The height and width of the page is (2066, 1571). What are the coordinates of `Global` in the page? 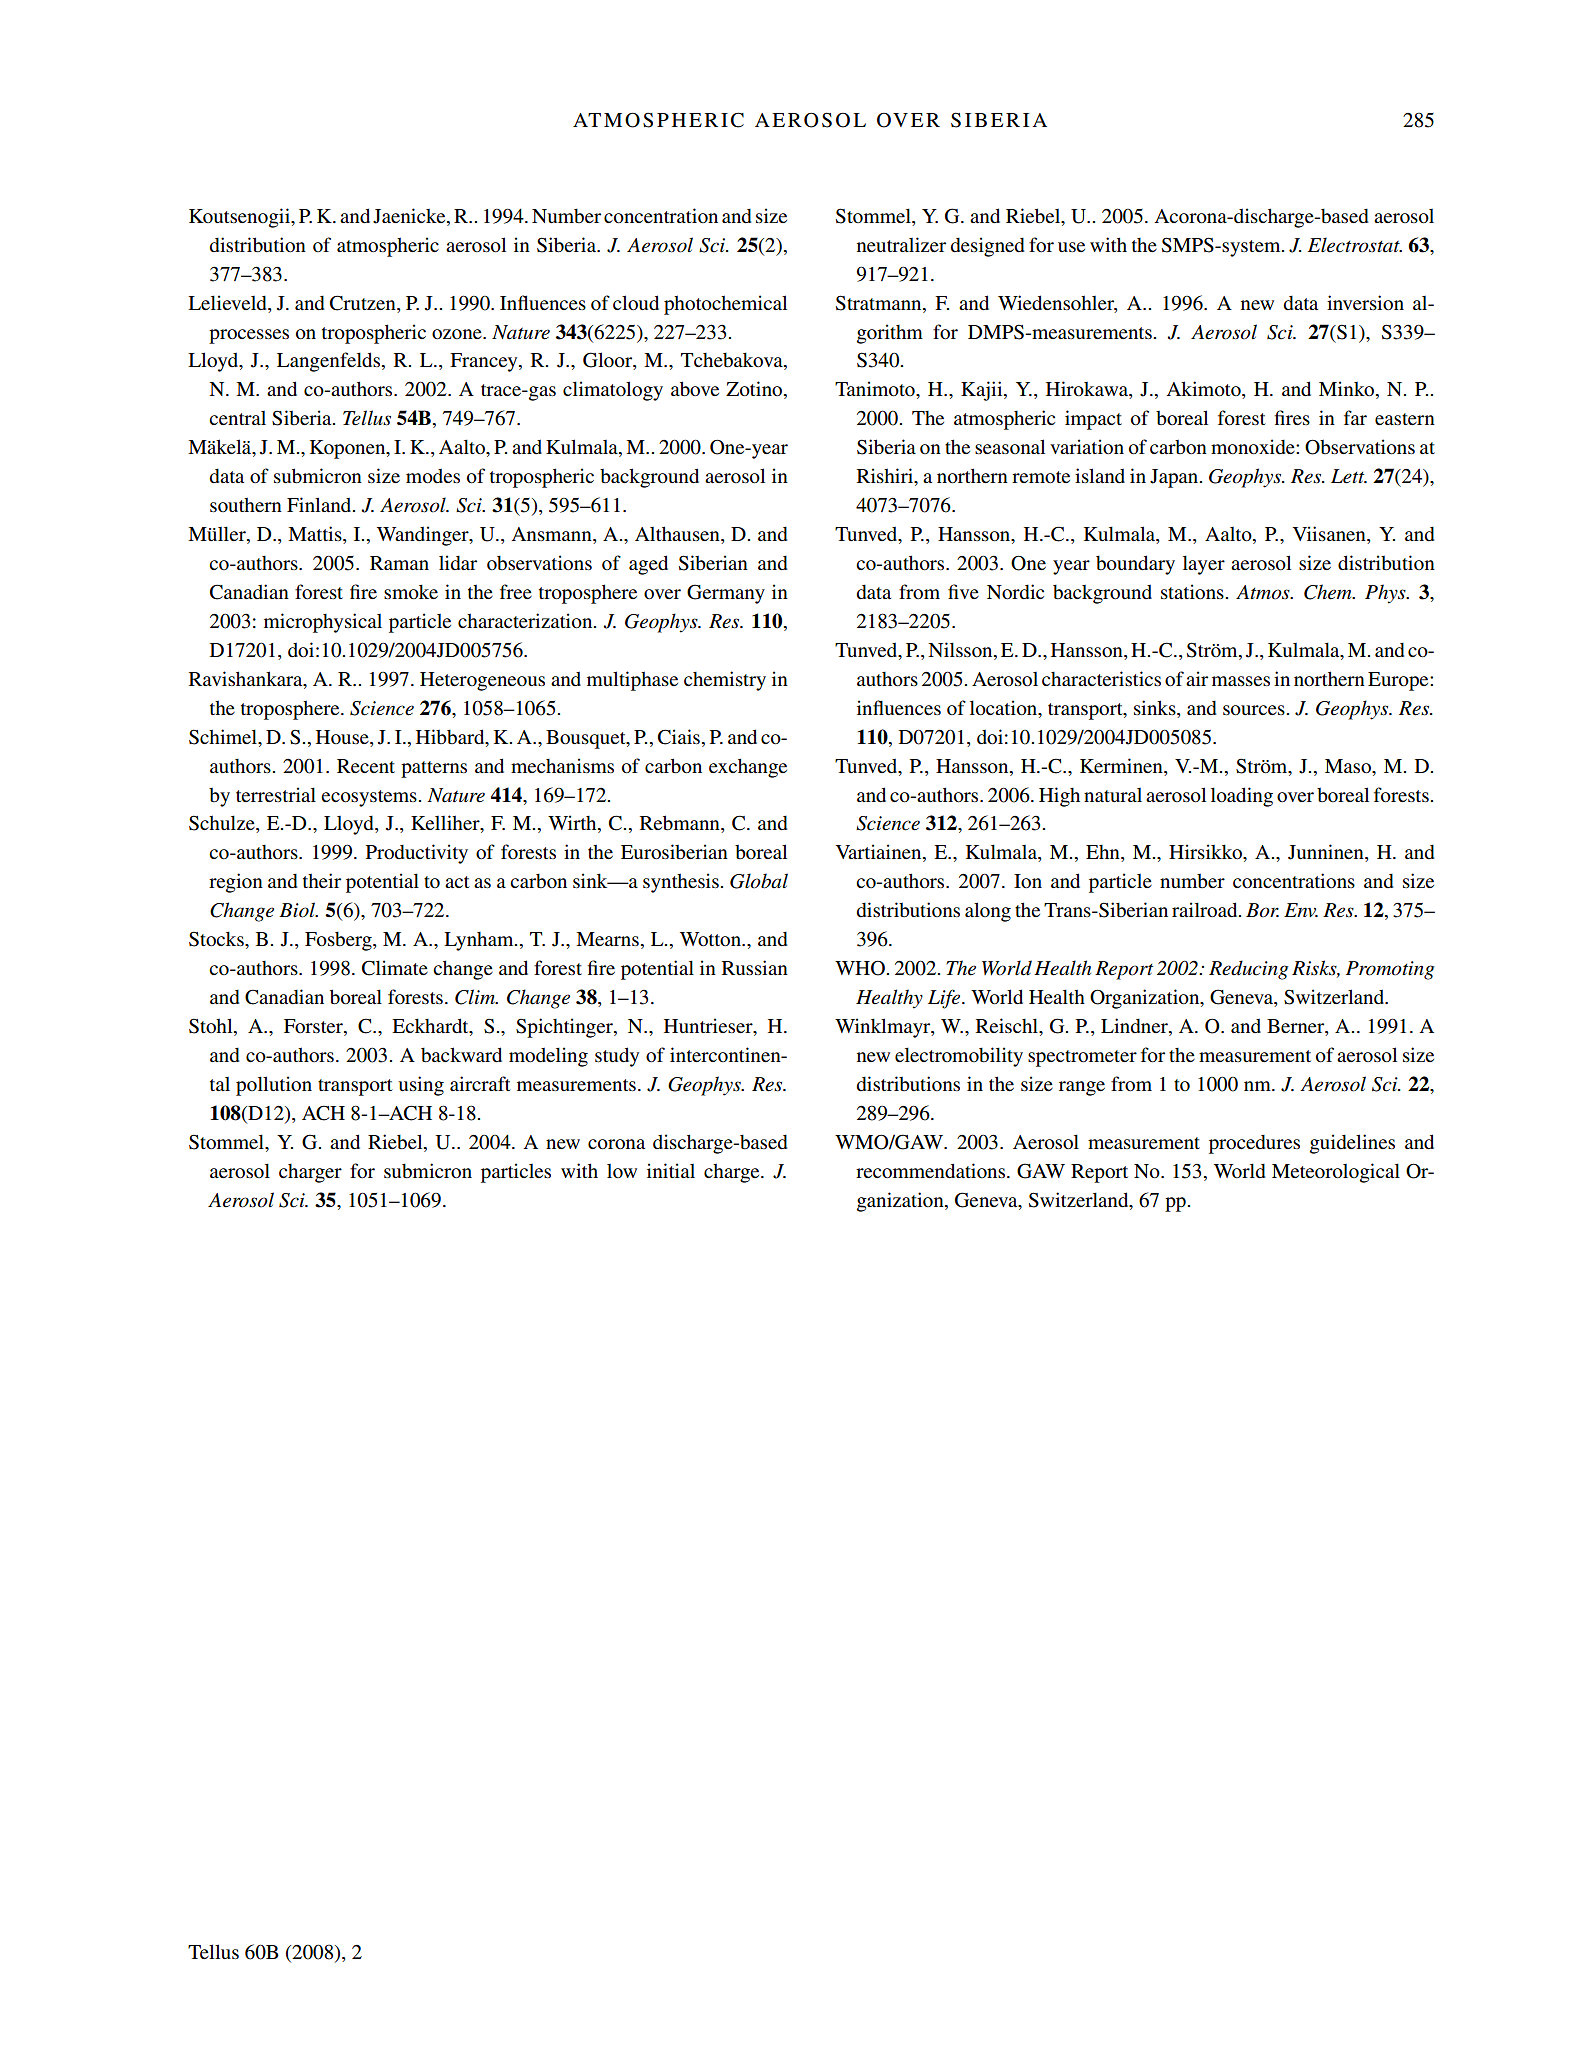 It's located at (759, 881).
